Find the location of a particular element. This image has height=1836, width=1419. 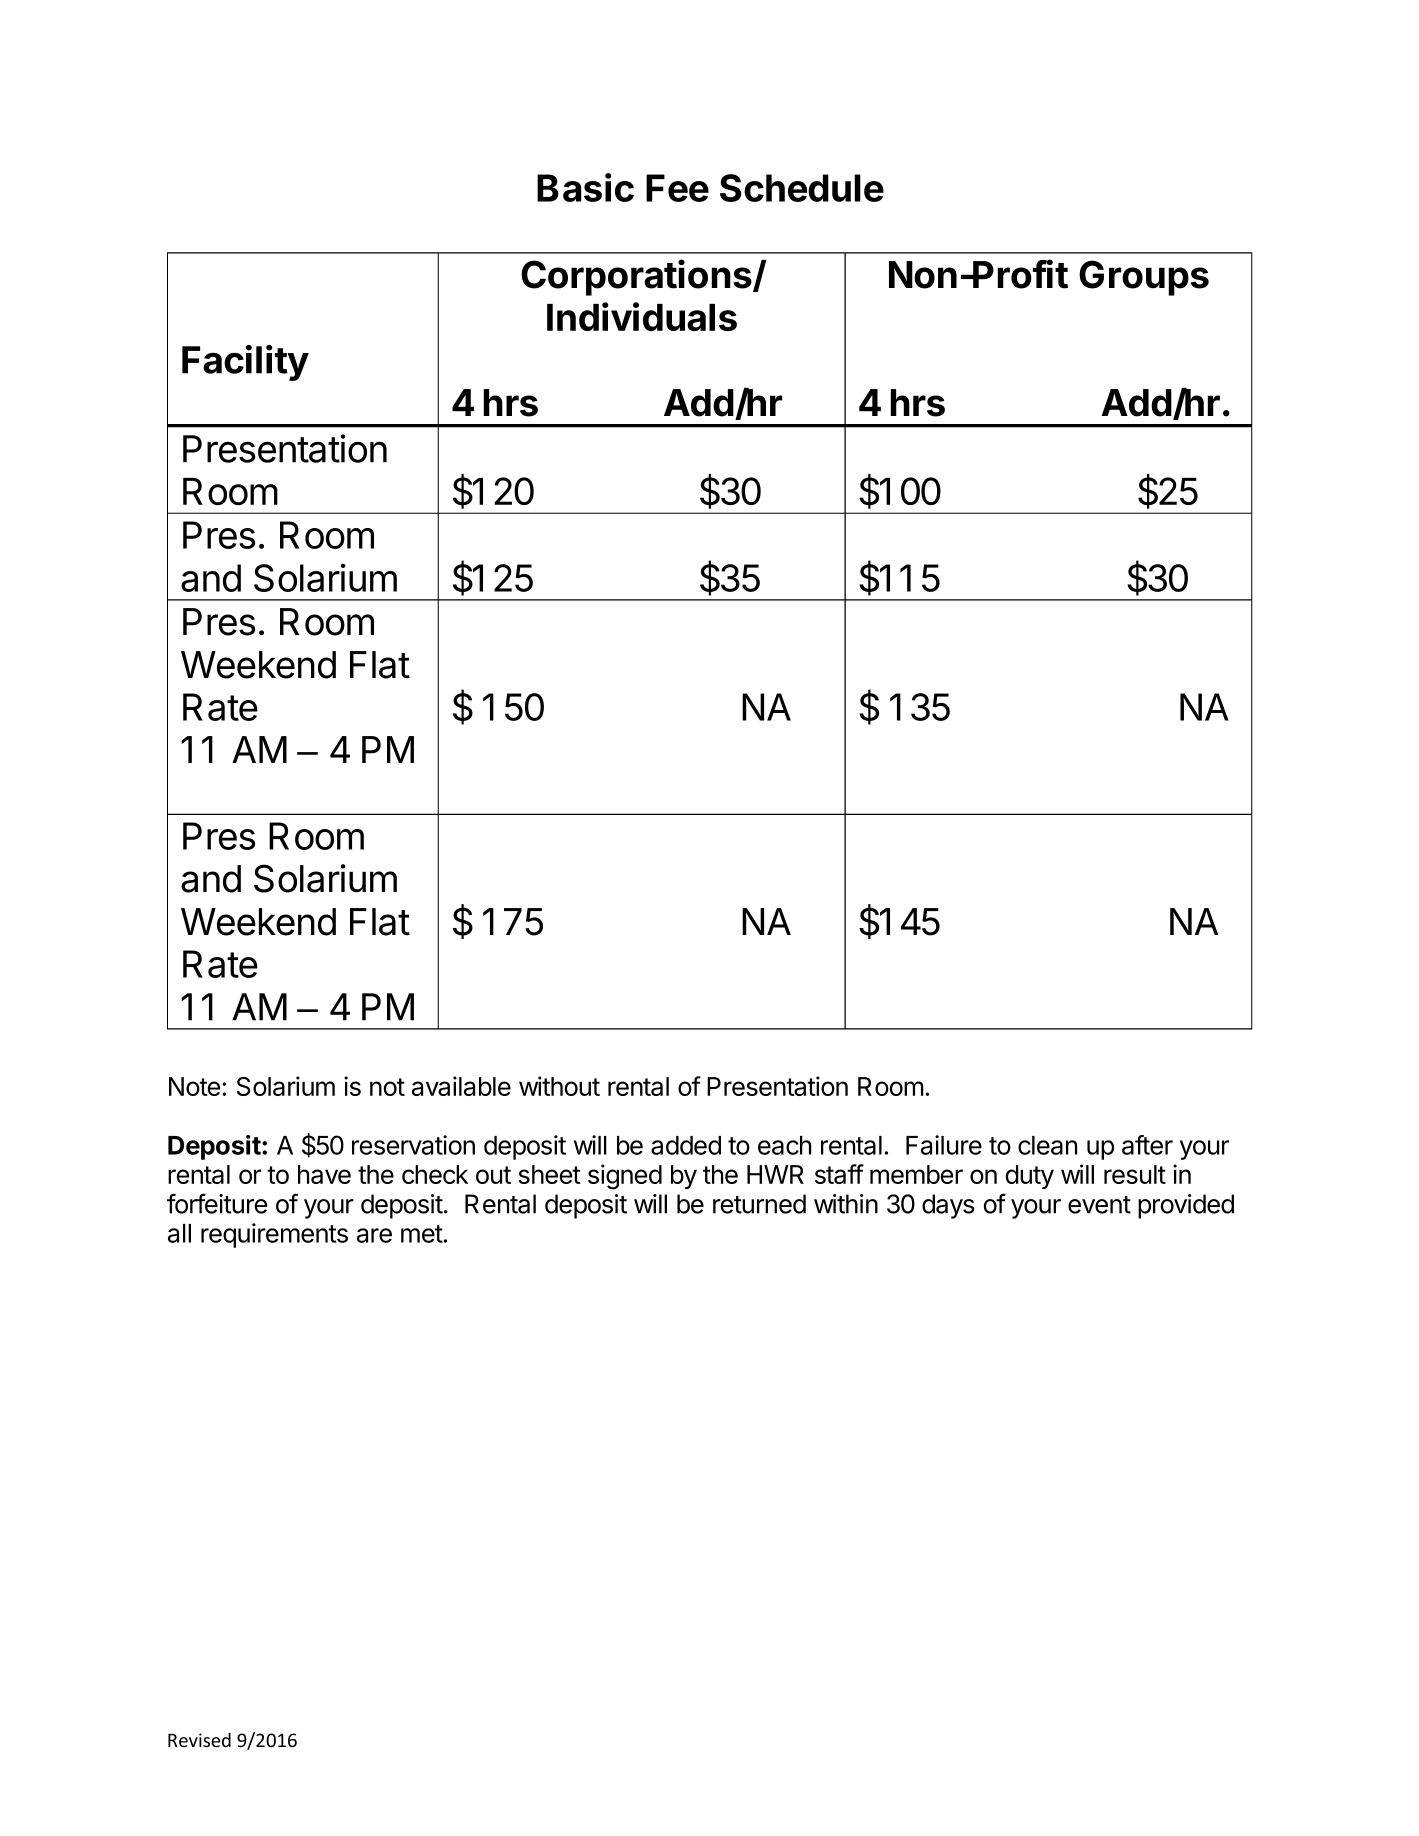

Individuals is located at coordinates (642, 316).
